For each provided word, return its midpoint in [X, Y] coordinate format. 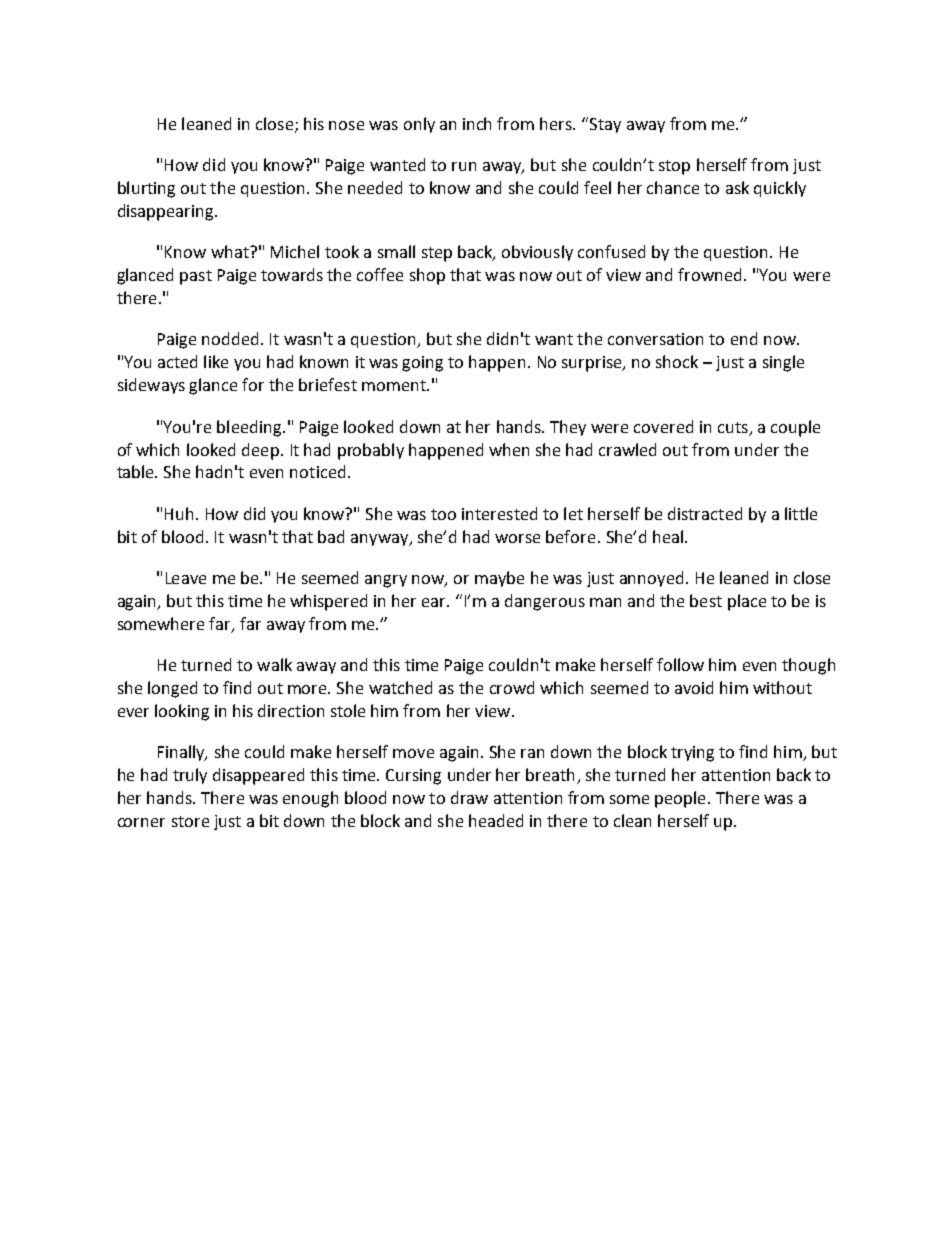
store [190, 821]
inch [477, 123]
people [680, 799]
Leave [186, 578]
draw [469, 797]
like [216, 361]
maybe [499, 579]
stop [674, 167]
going [422, 364]
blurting [146, 189]
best [706, 600]
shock [677, 361]
